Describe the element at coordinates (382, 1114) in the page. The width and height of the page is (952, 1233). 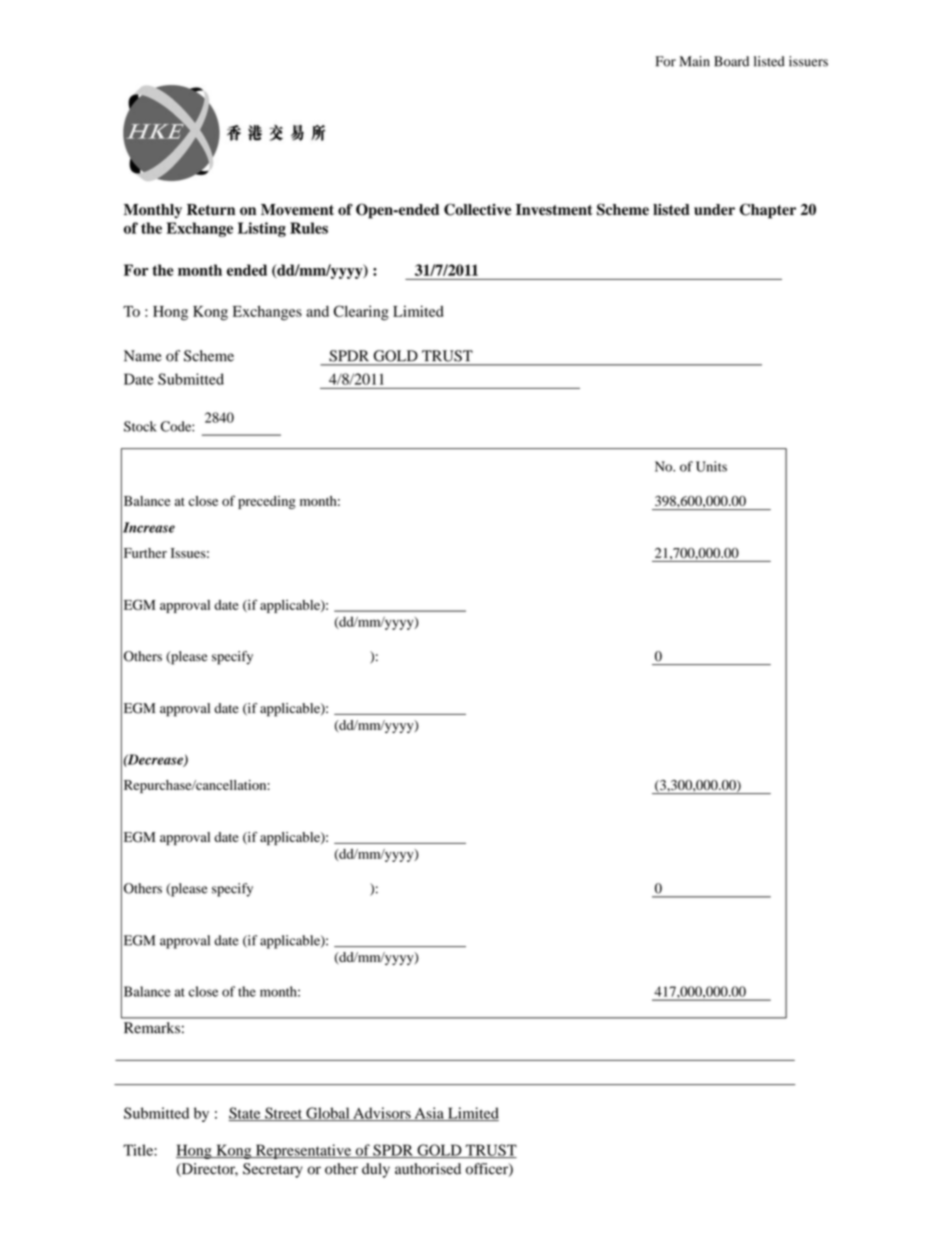
I see `Advisors` at that location.
